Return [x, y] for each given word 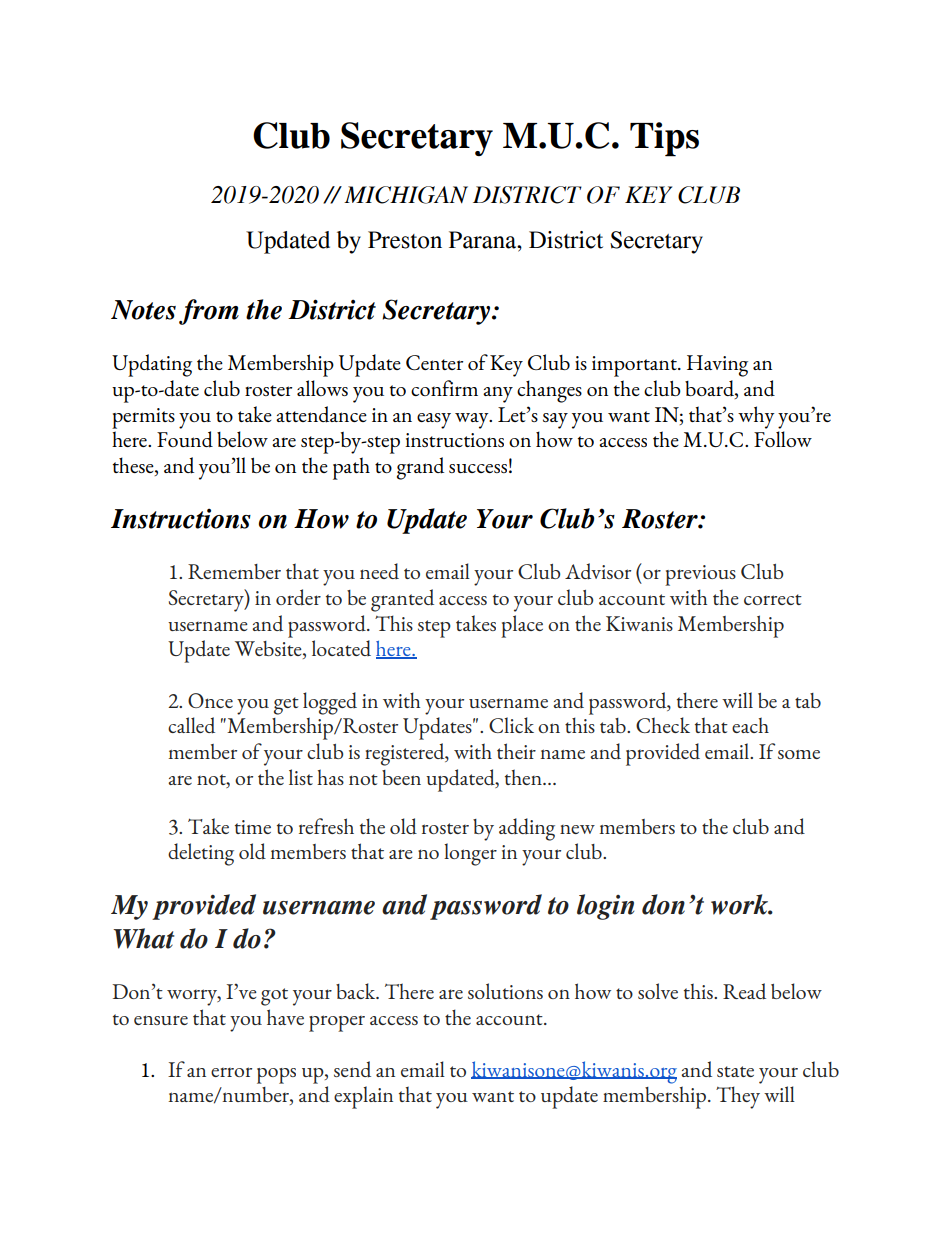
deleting [201, 854]
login [605, 907]
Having [717, 366]
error [231, 1072]
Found [185, 439]
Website [269, 650]
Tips [664, 139]
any [498, 395]
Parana [484, 240]
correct [773, 599]
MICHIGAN [406, 195]
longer [470, 854]
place [522, 626]
